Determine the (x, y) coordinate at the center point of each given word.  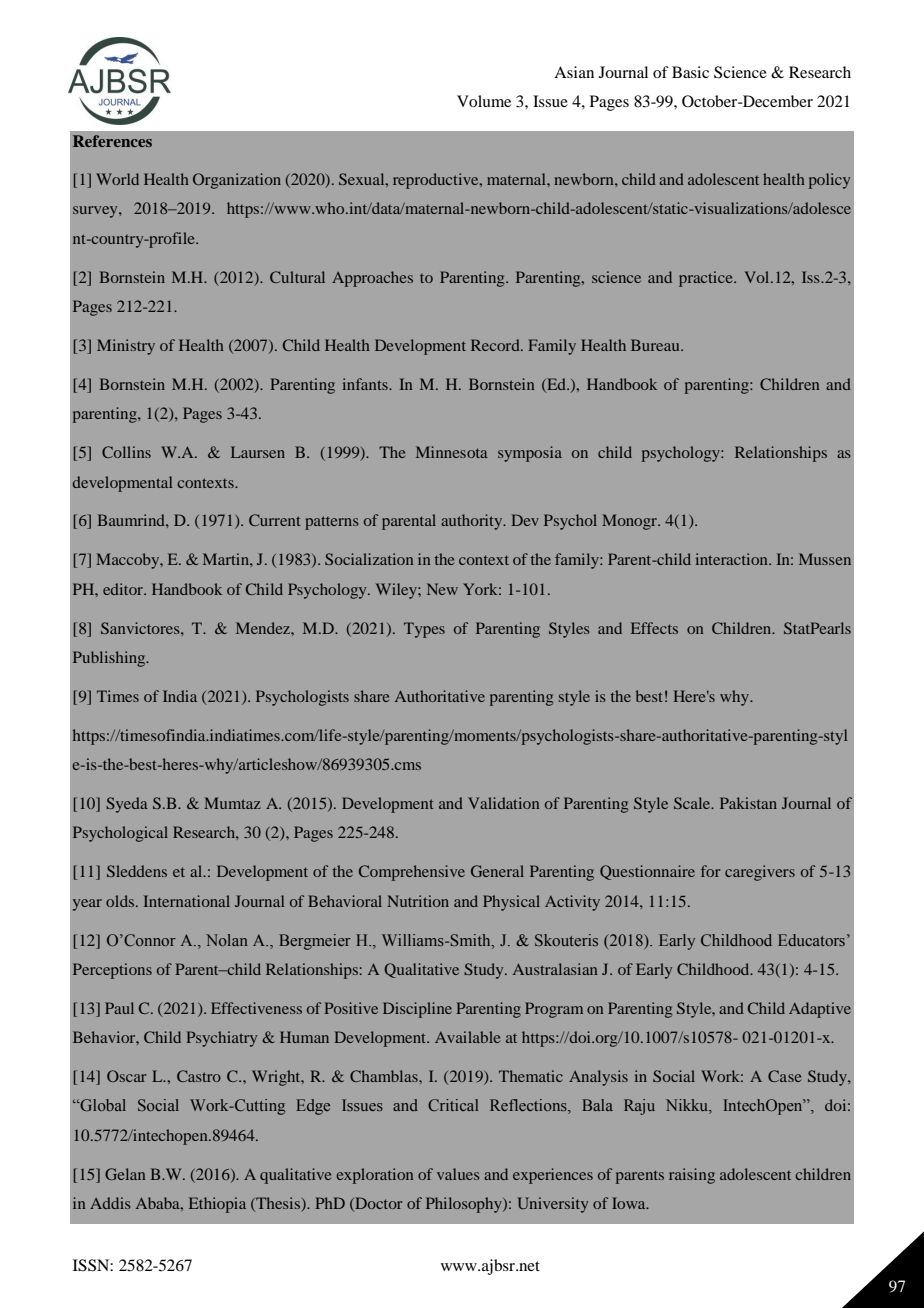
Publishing (110, 659)
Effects (654, 628)
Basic (690, 72)
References (112, 141)
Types (424, 630)
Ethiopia (217, 1205)
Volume (484, 101)
